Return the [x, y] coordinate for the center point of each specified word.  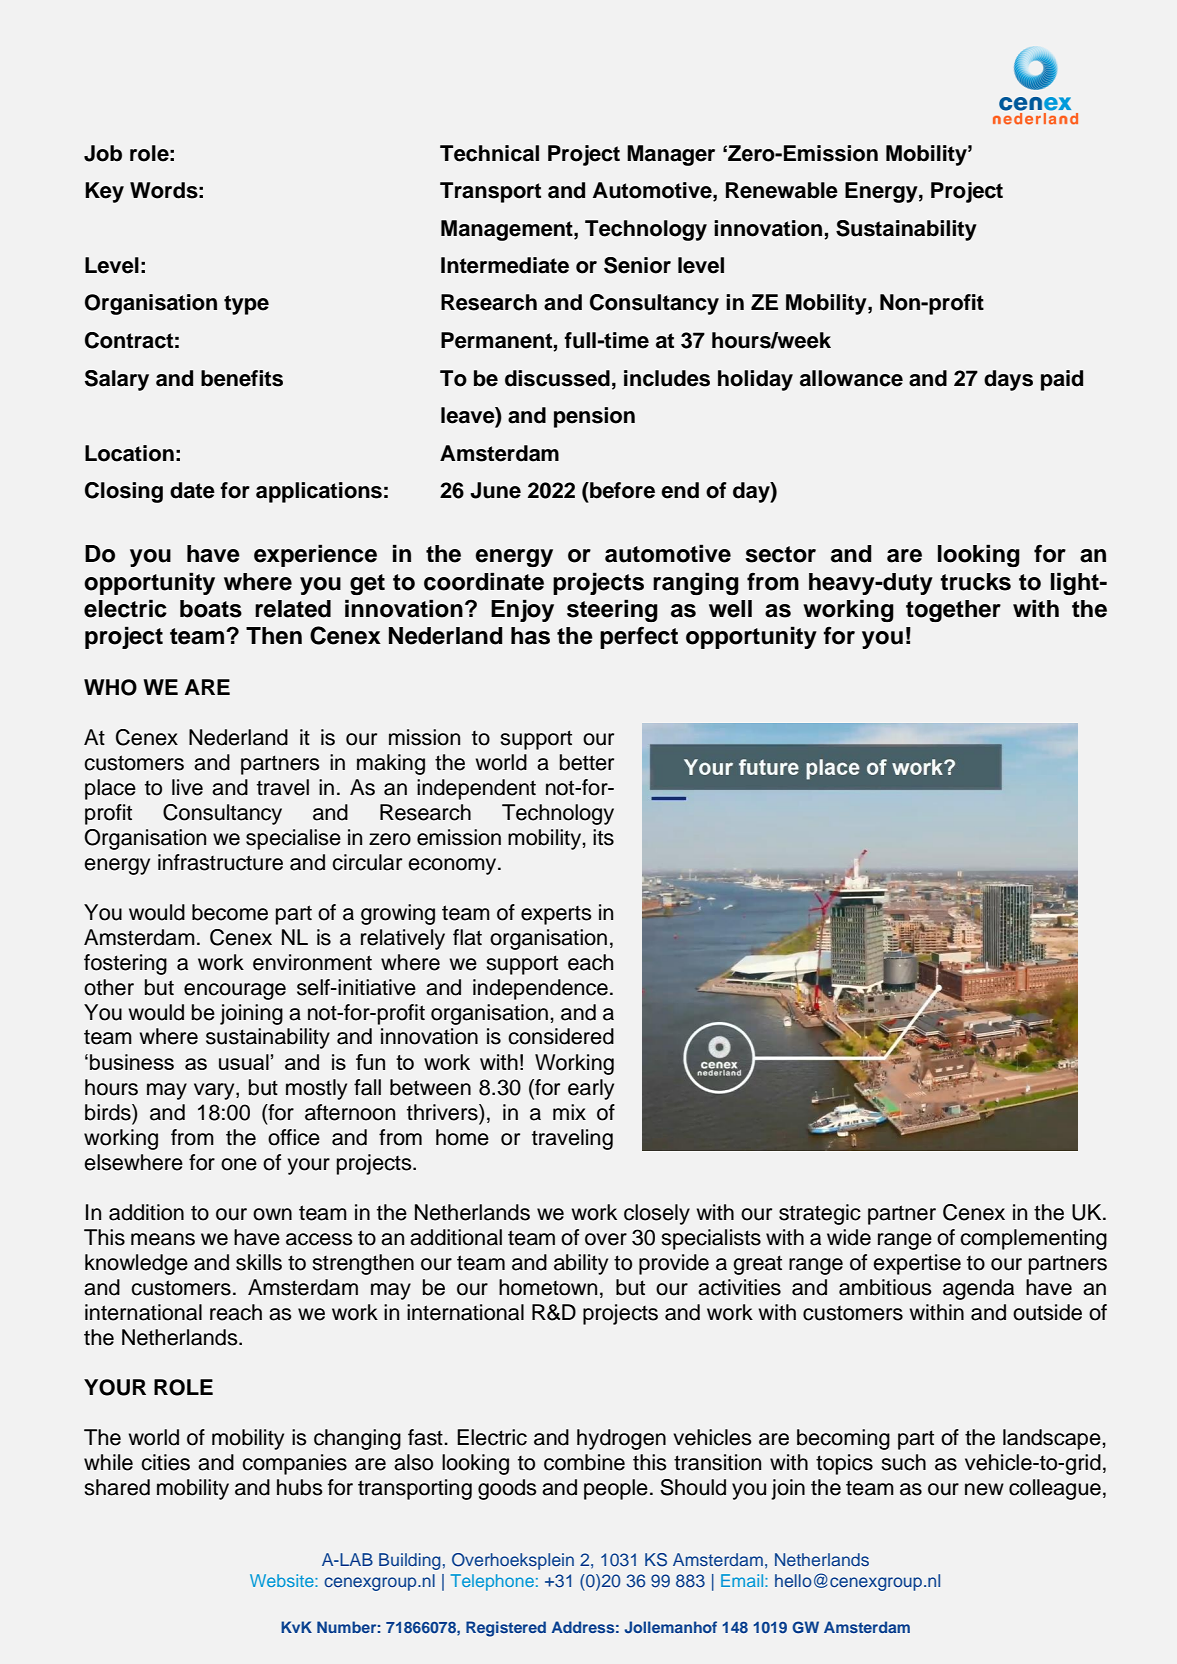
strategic [820, 1214]
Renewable [782, 190]
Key [104, 192]
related [293, 609]
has [530, 636]
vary [215, 1091]
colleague [1055, 1489]
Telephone [492, 1582]
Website [283, 1580]
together [953, 611]
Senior [637, 265]
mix [569, 1112]
